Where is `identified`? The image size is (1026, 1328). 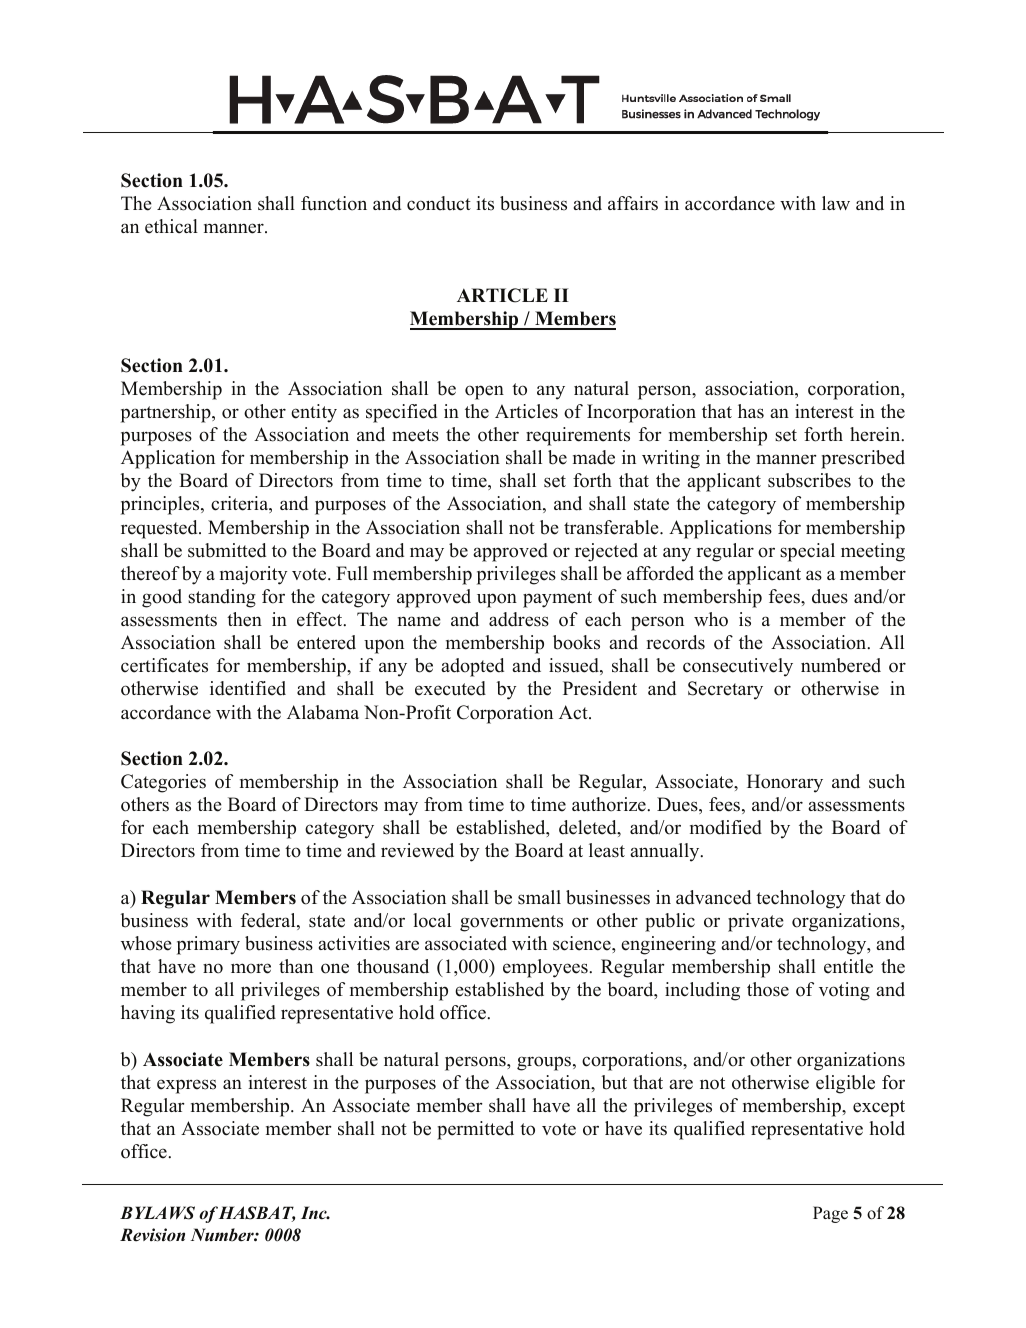 identified is located at coordinates (248, 688).
